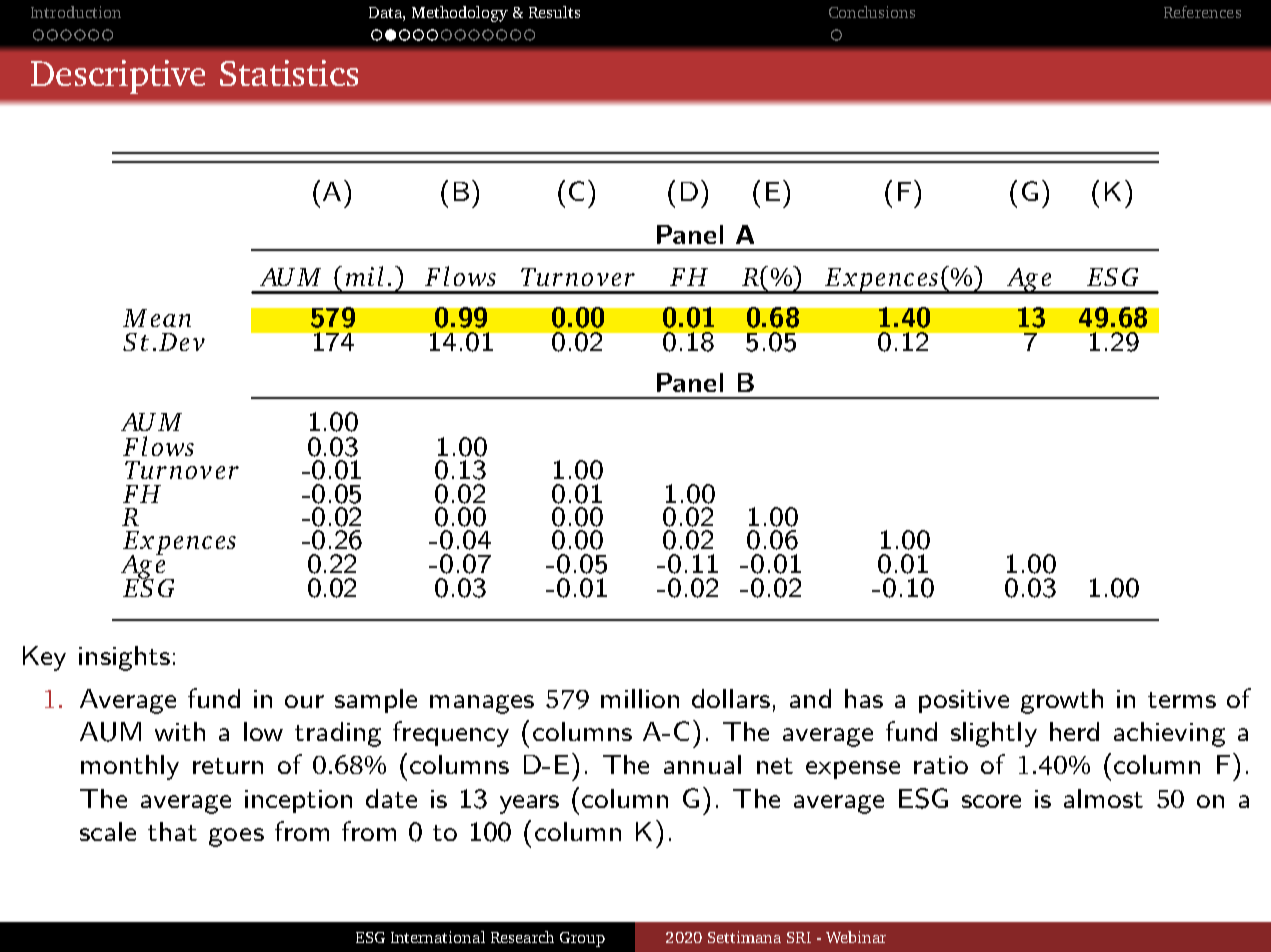  I want to click on Results, so click(554, 12).
